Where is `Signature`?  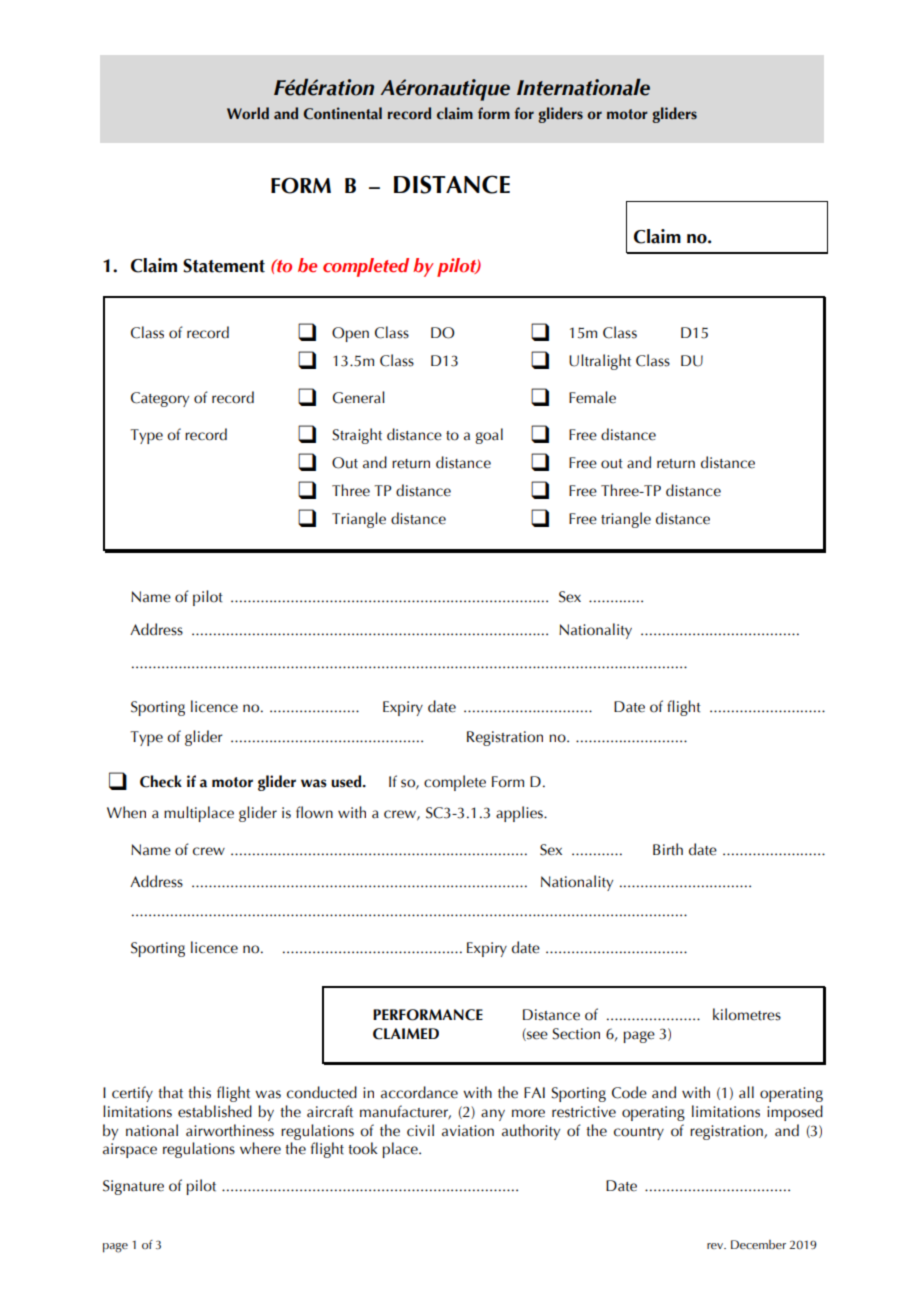 Signature is located at coordinates (133, 1187).
